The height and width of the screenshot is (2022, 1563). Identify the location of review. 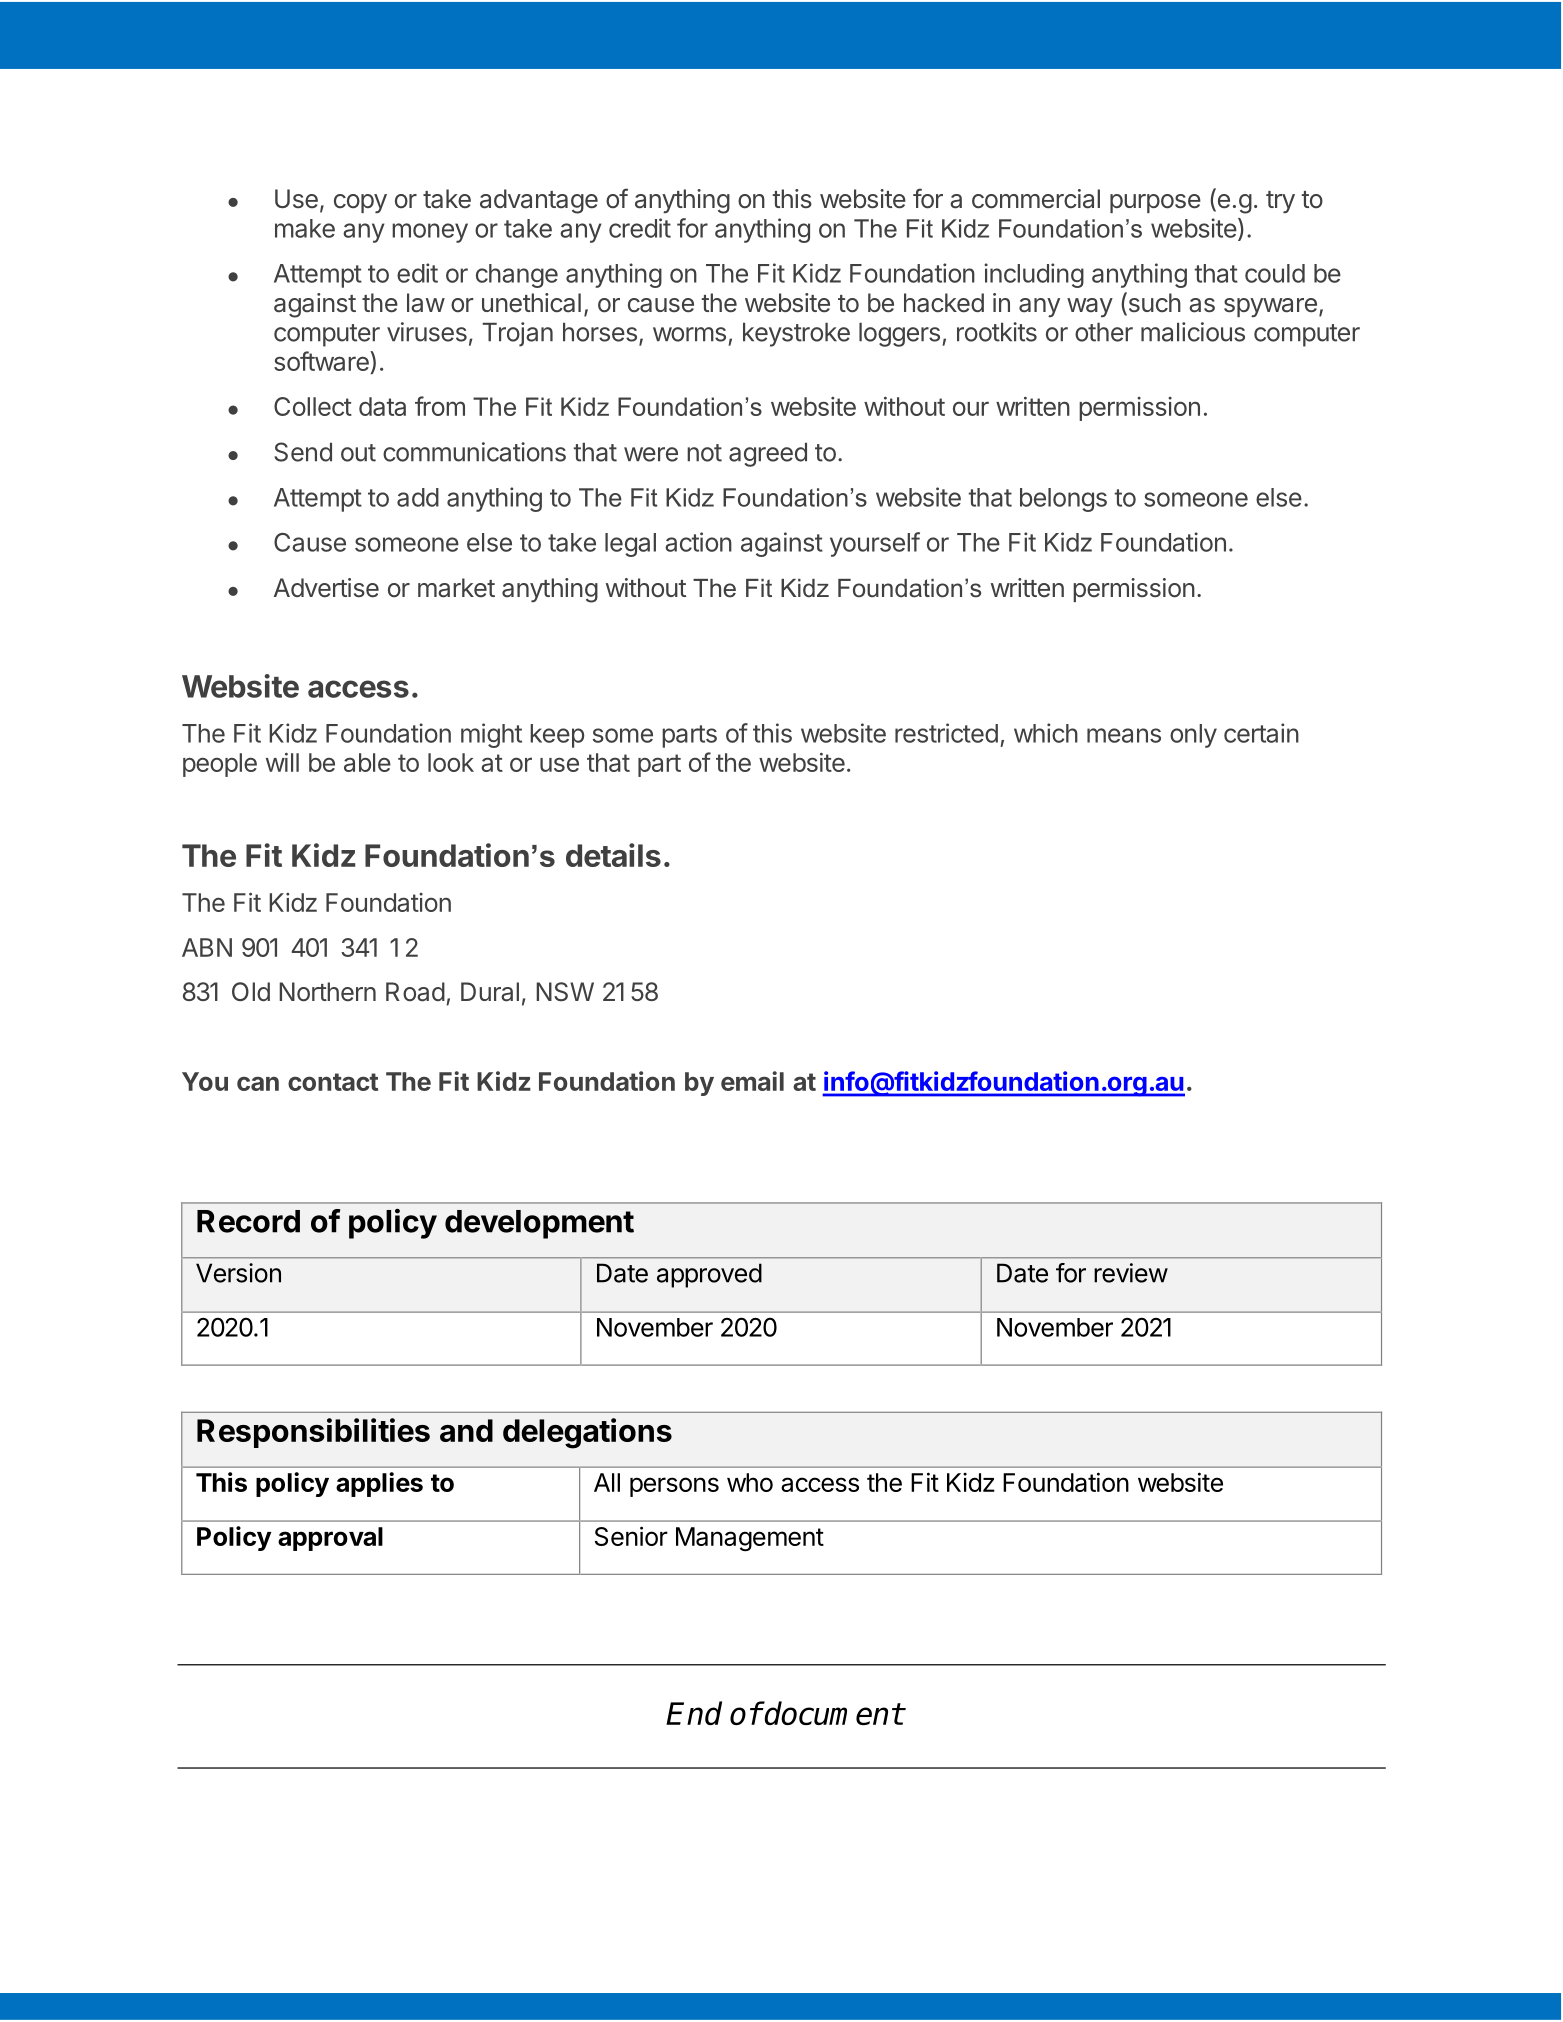
(1131, 1273).
